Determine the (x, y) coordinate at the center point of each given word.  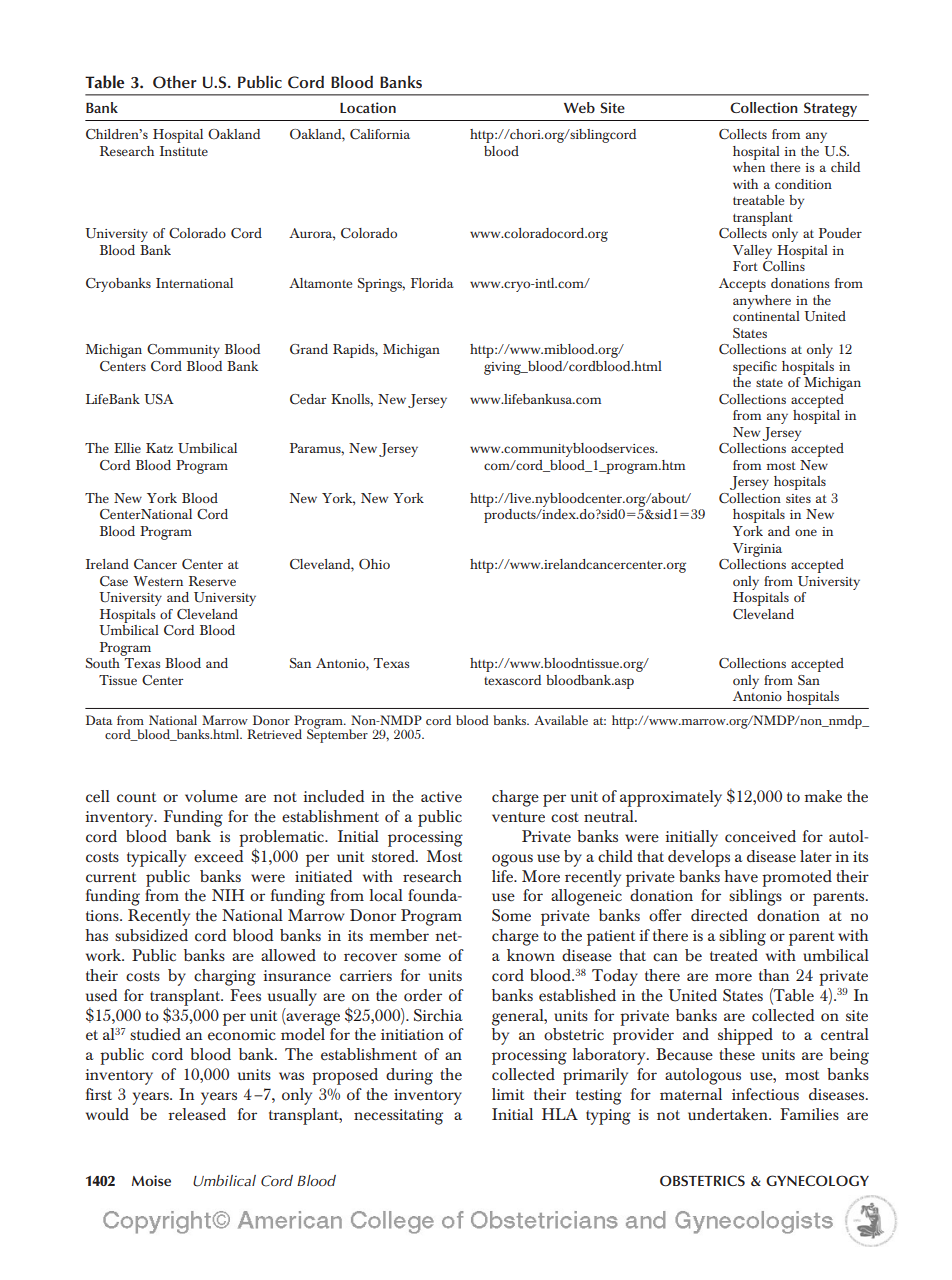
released (197, 1114)
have (741, 876)
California (380, 134)
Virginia (757, 550)
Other (175, 82)
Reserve (212, 581)
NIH (228, 895)
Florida (432, 283)
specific (755, 368)
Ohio (374, 564)
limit (508, 1094)
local (386, 895)
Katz (159, 448)
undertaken (729, 1114)
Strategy (830, 109)
